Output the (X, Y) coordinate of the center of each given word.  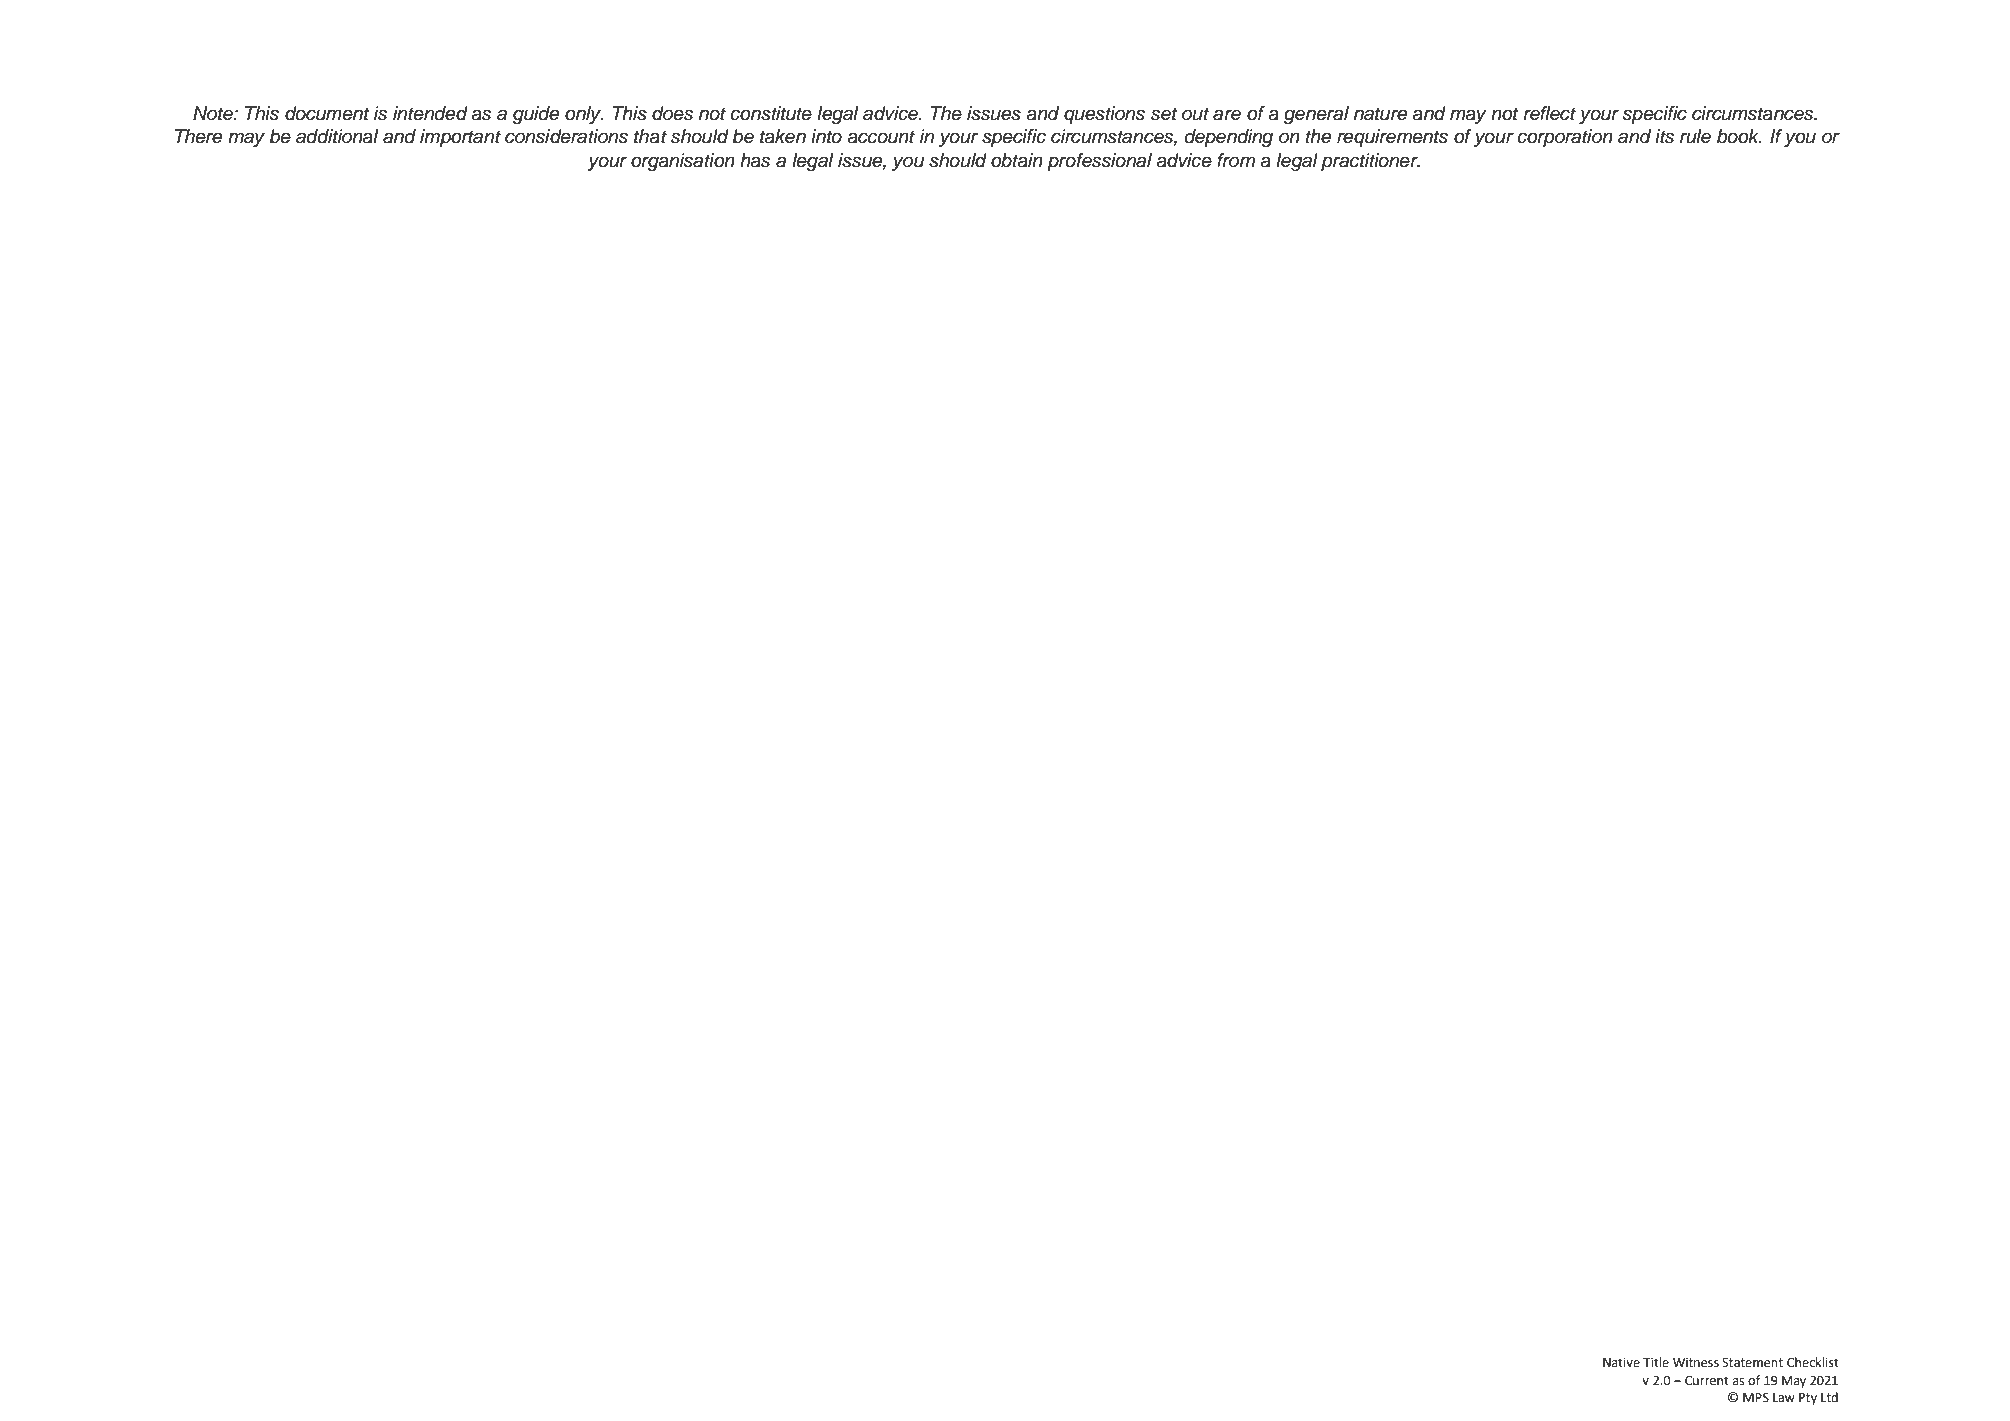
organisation (683, 162)
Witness (1696, 1363)
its (1664, 136)
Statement (1752, 1363)
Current (1707, 1381)
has (755, 160)
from (1236, 160)
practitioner (1370, 162)
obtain (1017, 160)
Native (1621, 1363)
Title (1656, 1362)
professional (1099, 162)
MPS (1756, 1398)
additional (337, 136)
